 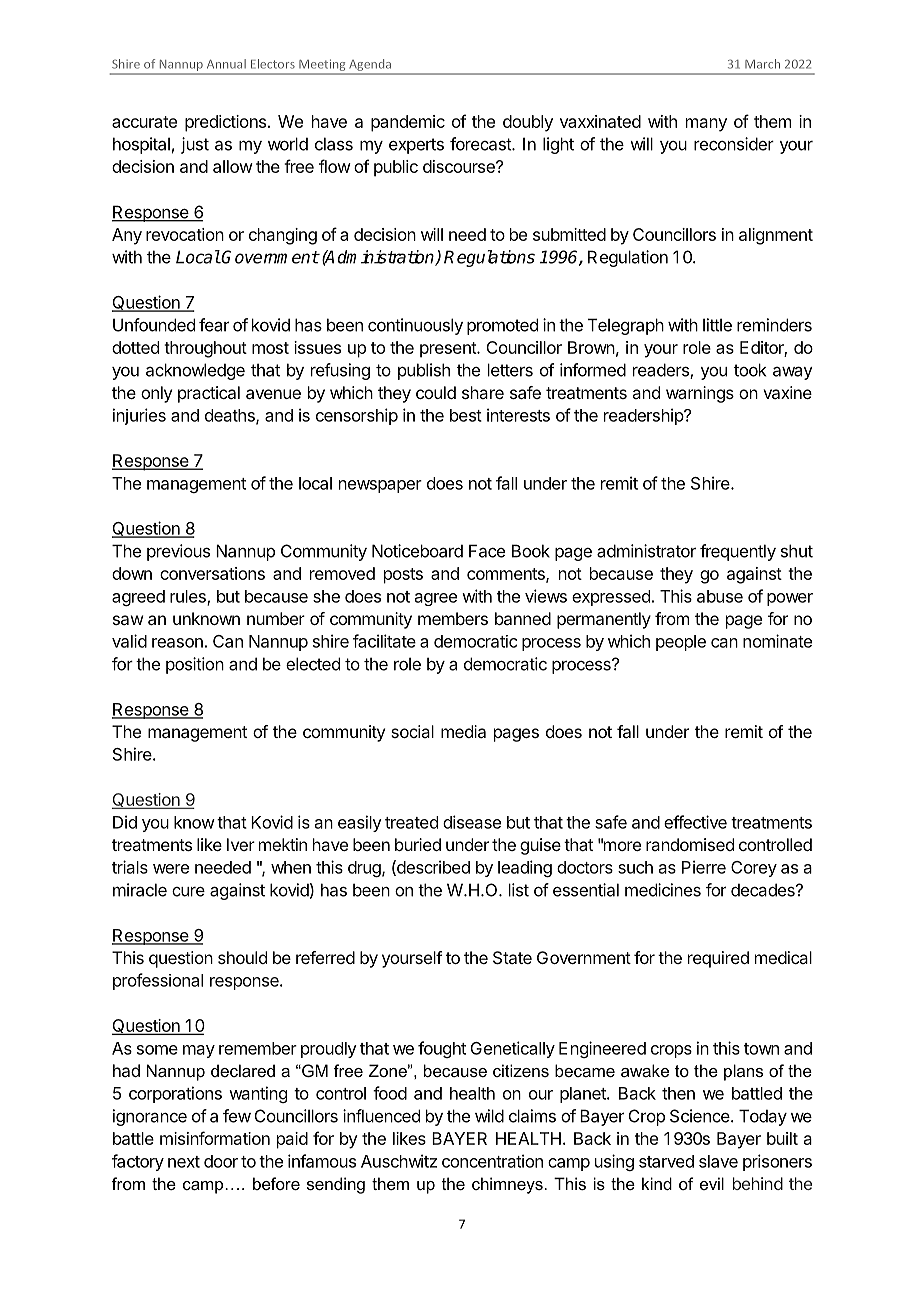 I want to click on forecast, so click(x=481, y=144).
